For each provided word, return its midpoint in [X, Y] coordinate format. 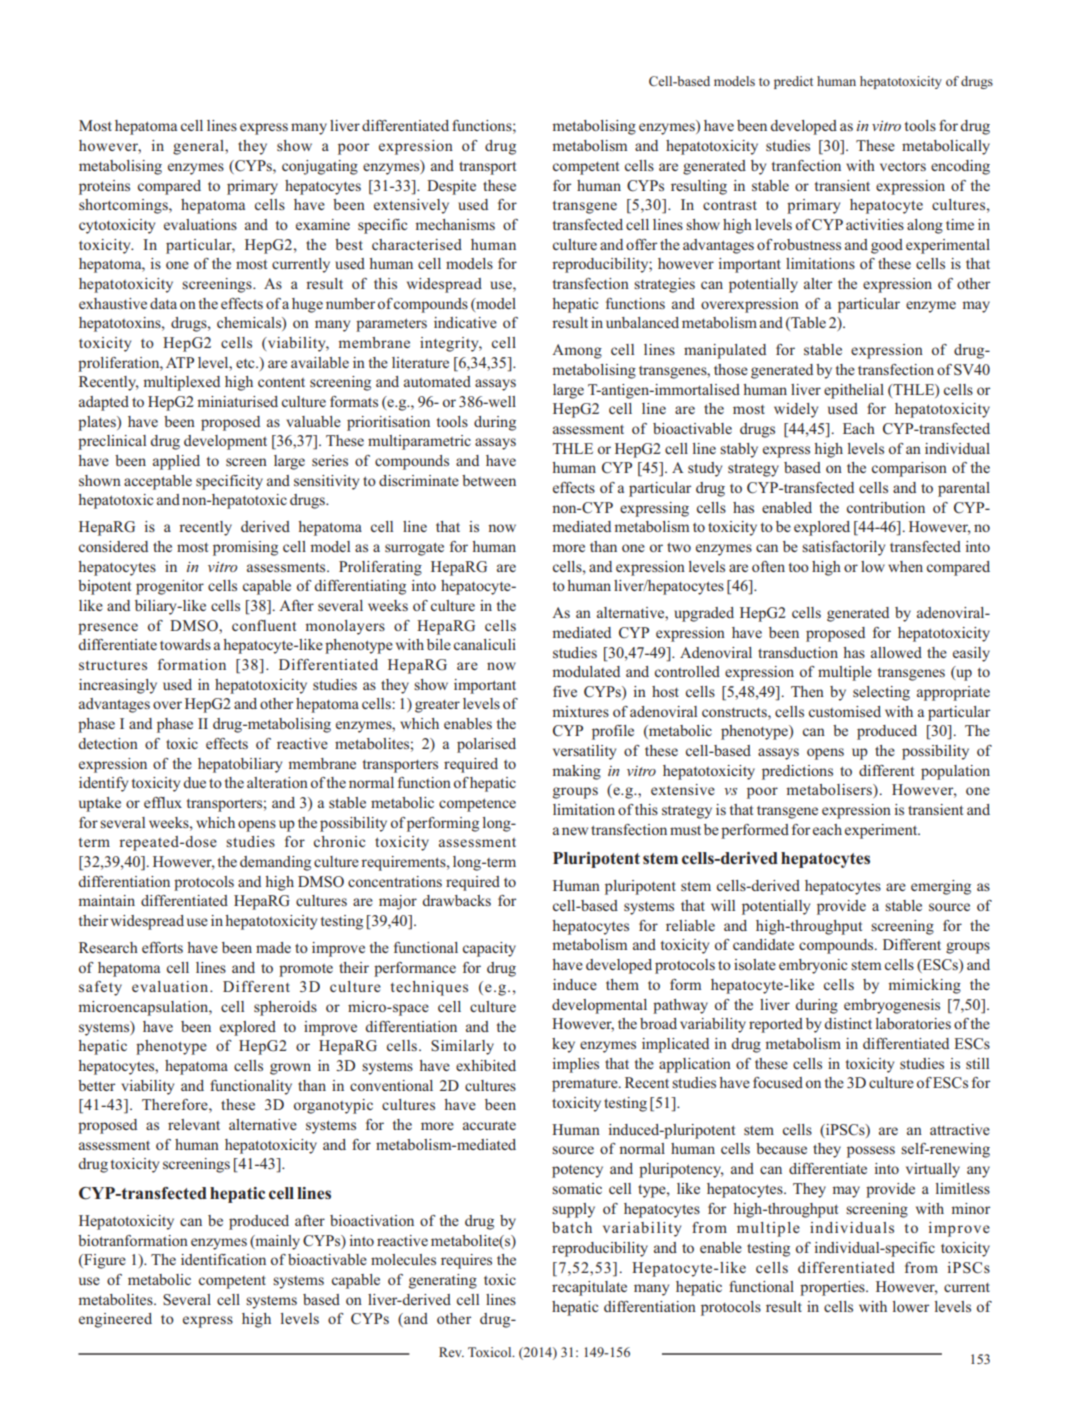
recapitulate [589, 1288]
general [199, 147]
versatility [584, 752]
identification [223, 1259]
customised [845, 711]
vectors [903, 166]
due [194, 782]
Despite [451, 187]
